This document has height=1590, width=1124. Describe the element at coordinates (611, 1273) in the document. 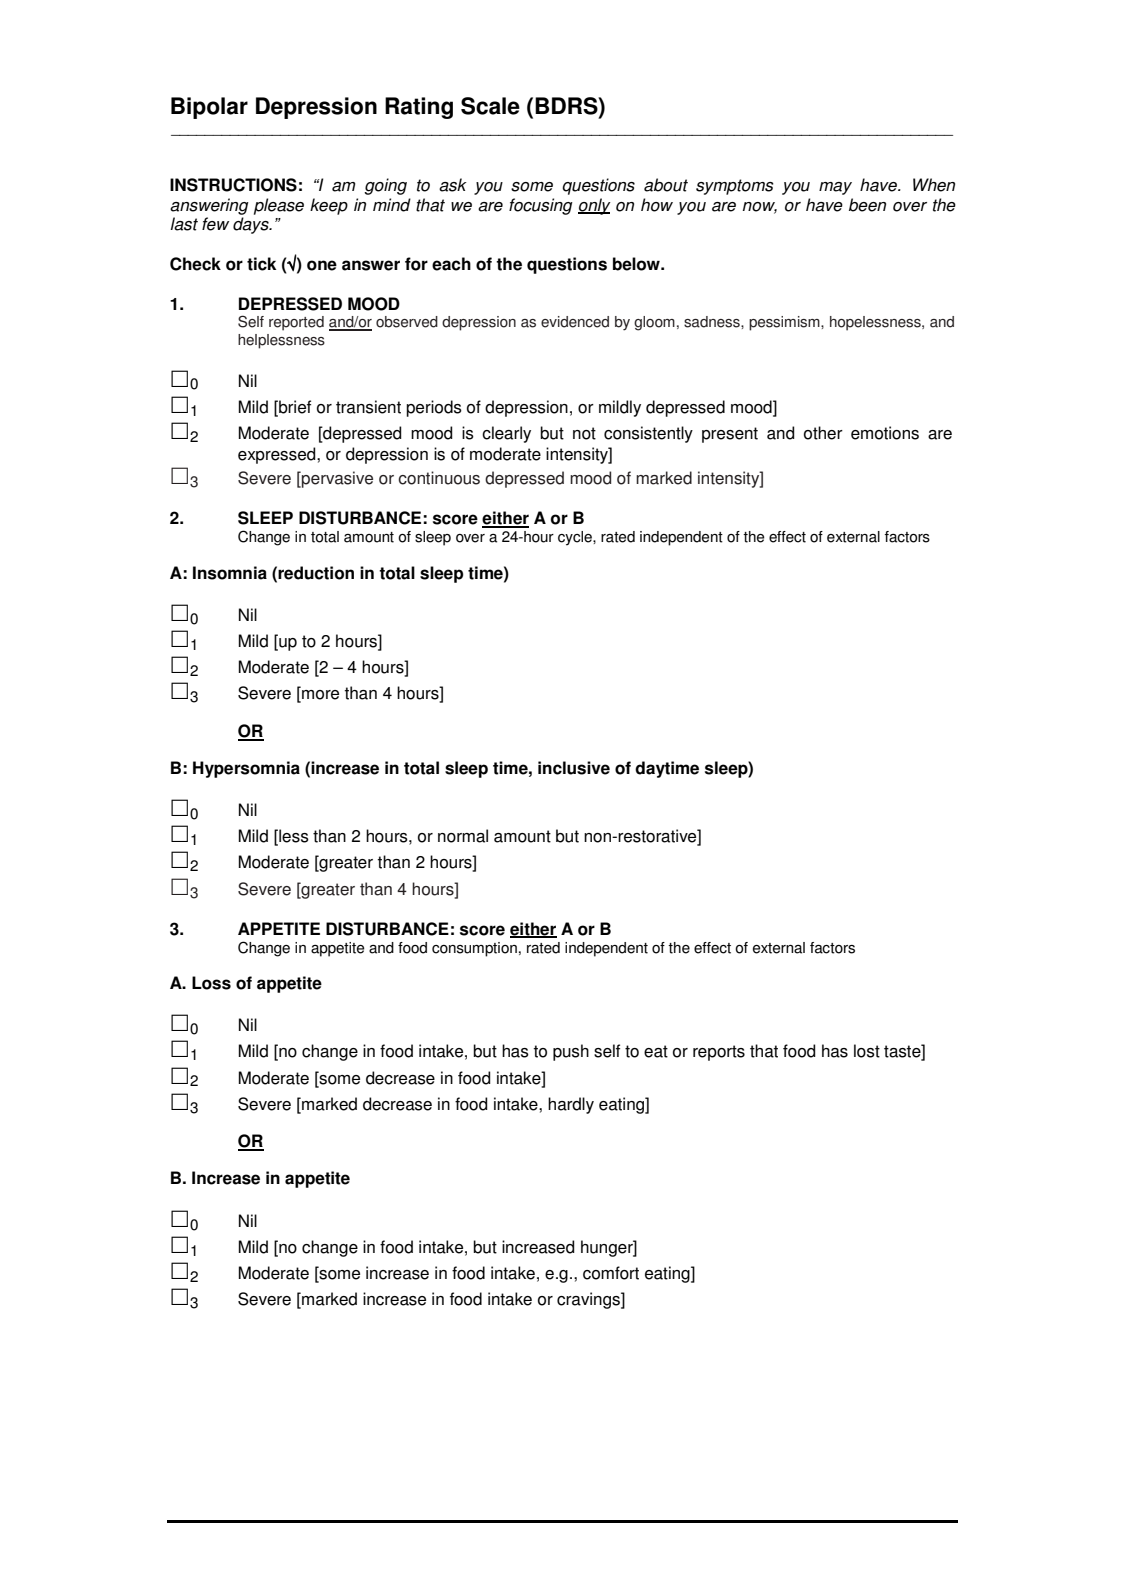

I see `comfort` at that location.
